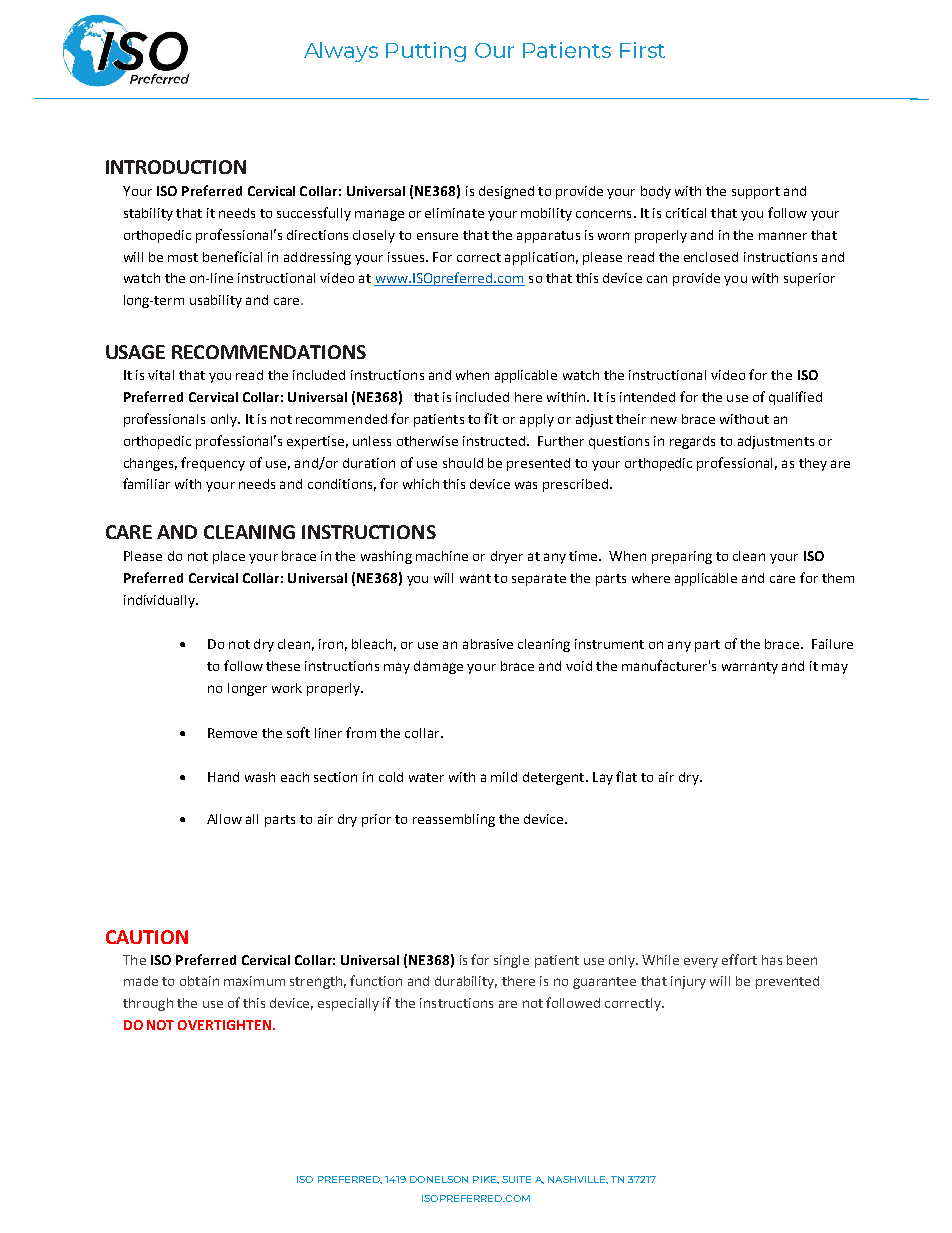 The height and width of the document is (1233, 952). What do you see at coordinates (176, 167) in the document?
I see `INTRODUCTION` at bounding box center [176, 167].
